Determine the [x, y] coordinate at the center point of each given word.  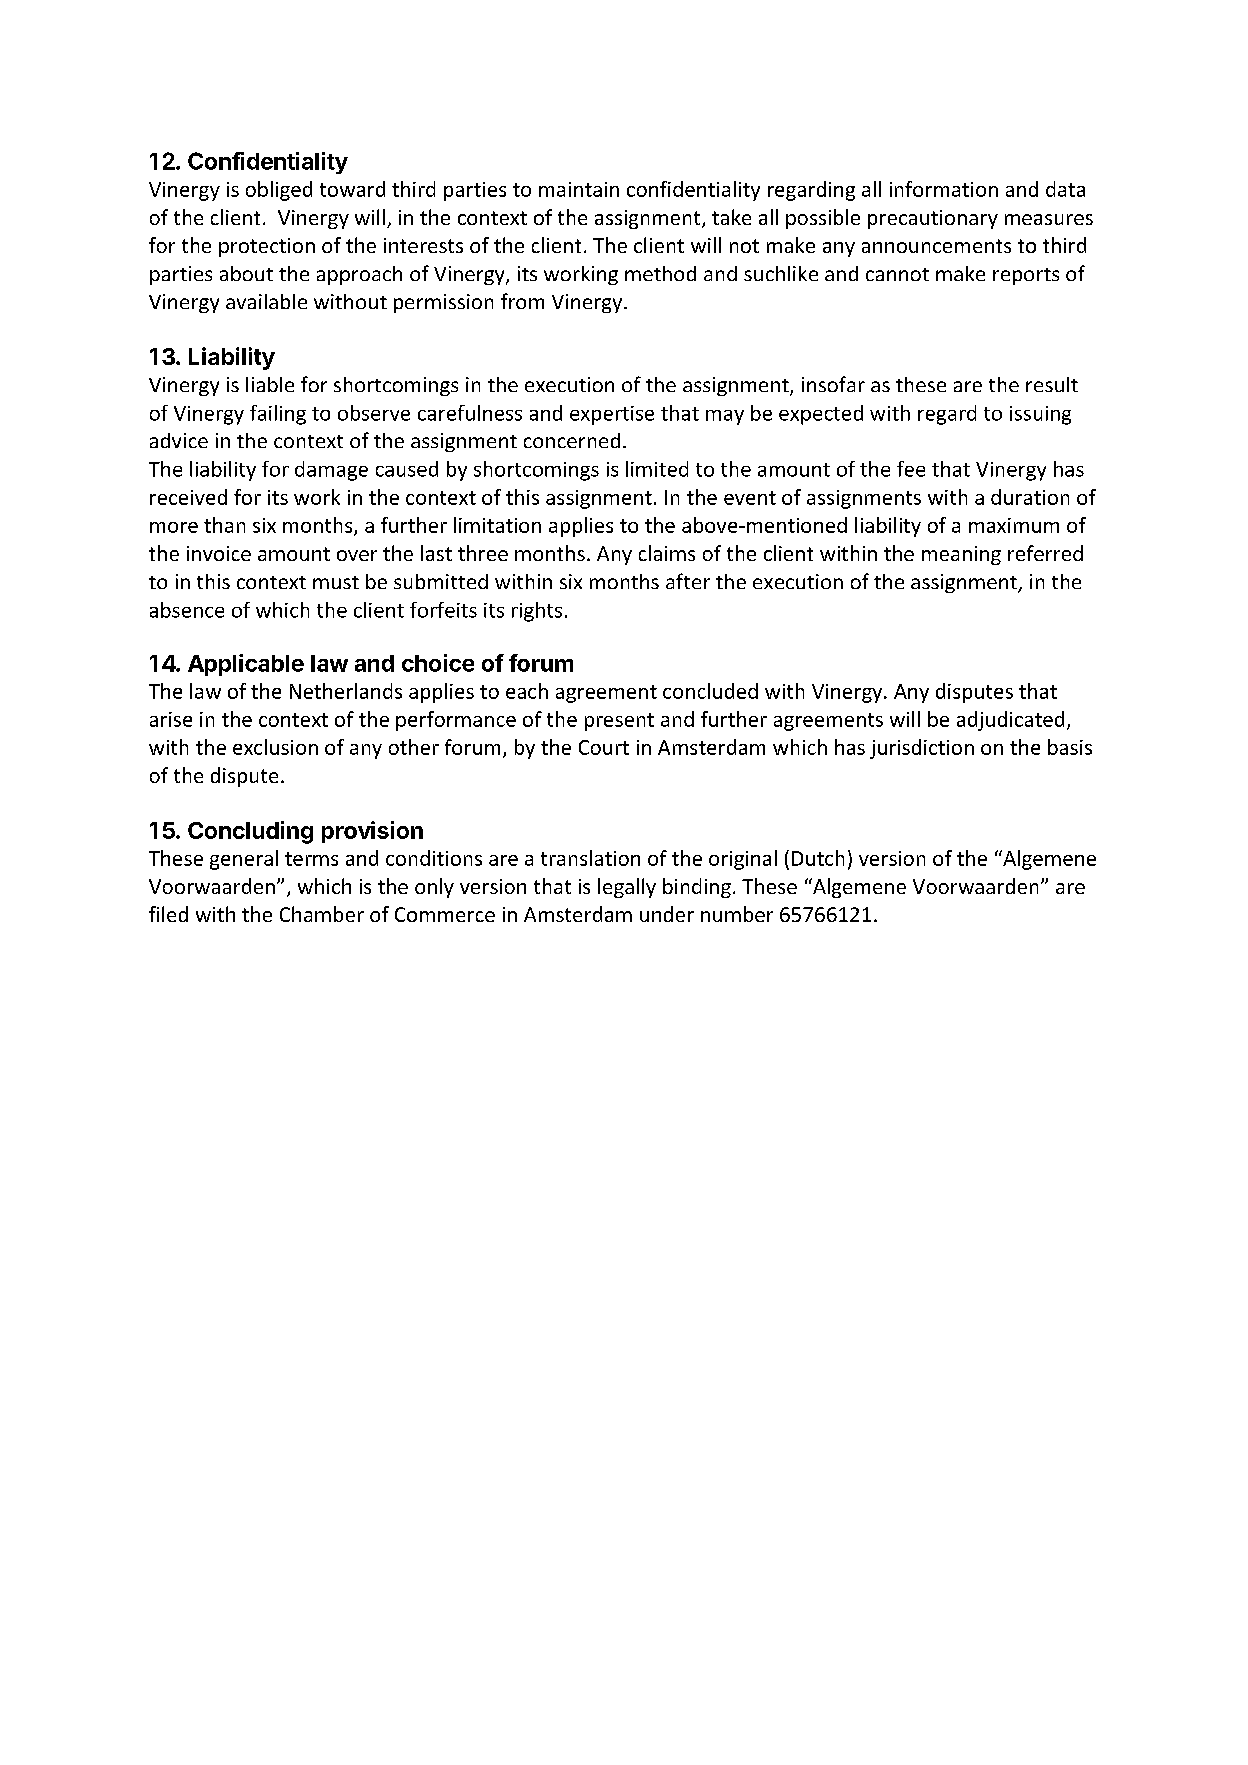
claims [667, 553]
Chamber [322, 914]
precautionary [933, 219]
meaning [961, 555]
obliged [279, 191]
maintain [579, 189]
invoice [219, 553]
